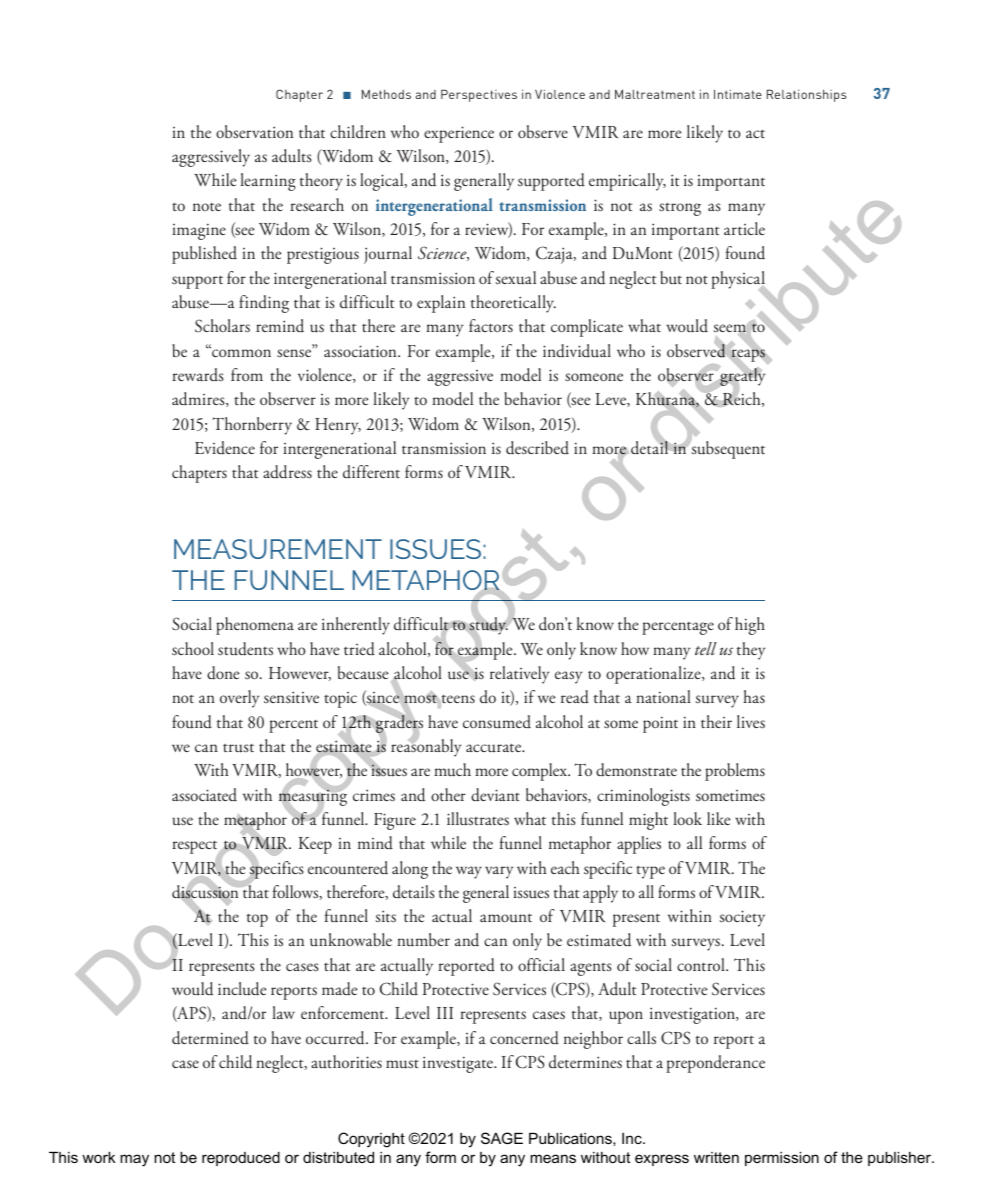 This page has height=1204, width=984. I want to click on Evidence, so click(225, 448).
